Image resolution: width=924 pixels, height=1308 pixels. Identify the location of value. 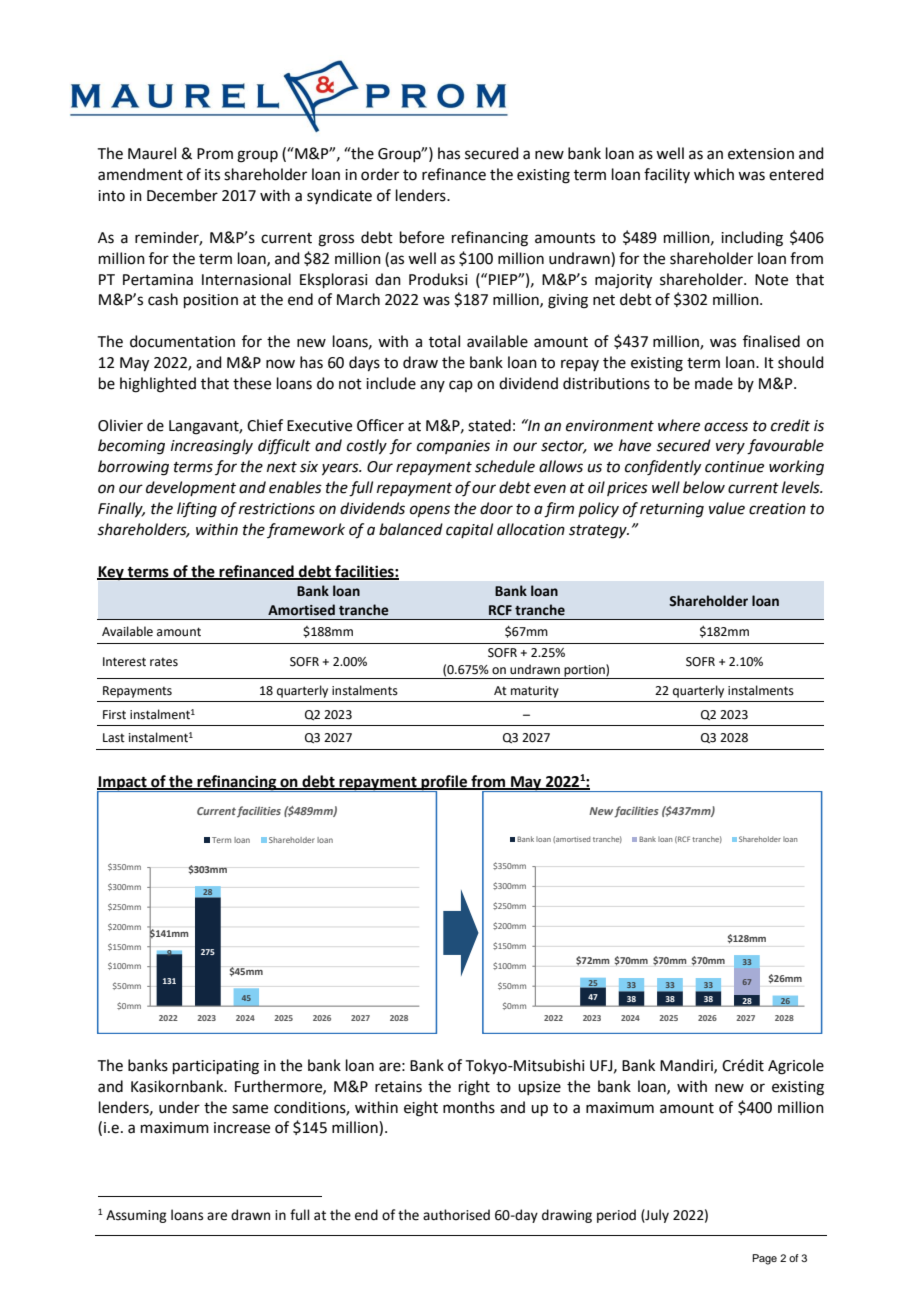
(727, 508).
